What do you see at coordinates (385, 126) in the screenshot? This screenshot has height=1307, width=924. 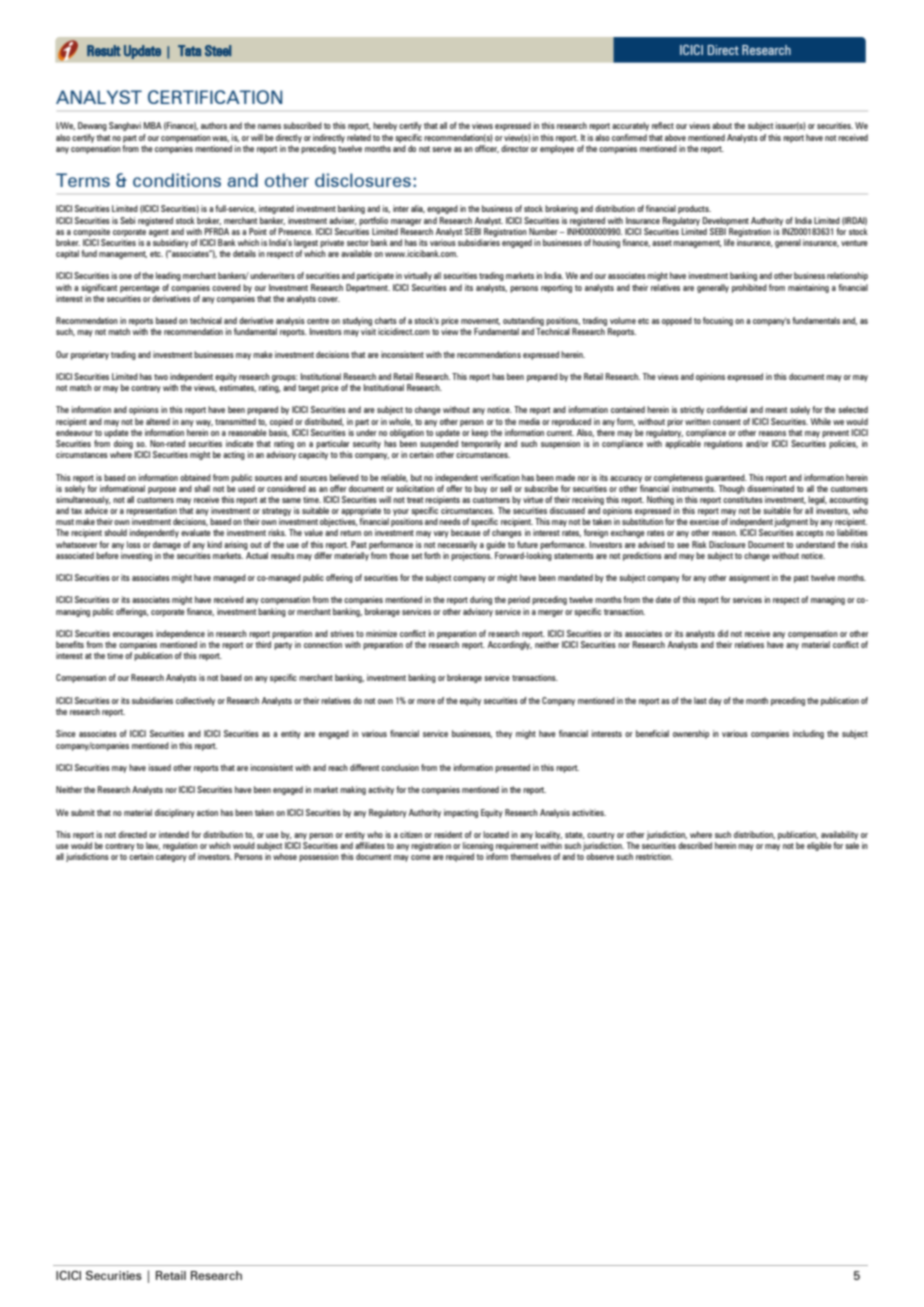 I see `hereby` at bounding box center [385, 126].
